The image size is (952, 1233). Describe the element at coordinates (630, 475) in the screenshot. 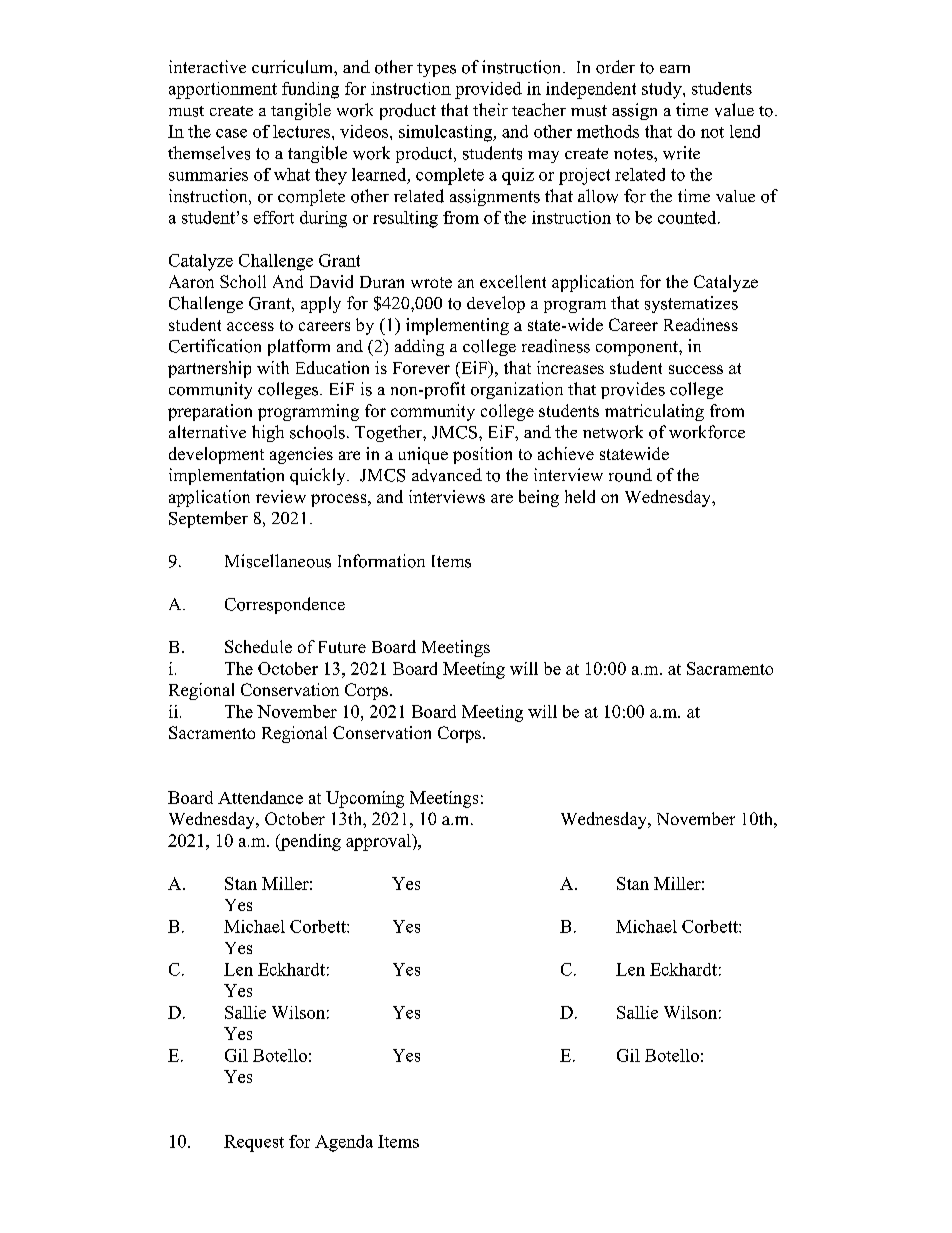

I see `round` at that location.
